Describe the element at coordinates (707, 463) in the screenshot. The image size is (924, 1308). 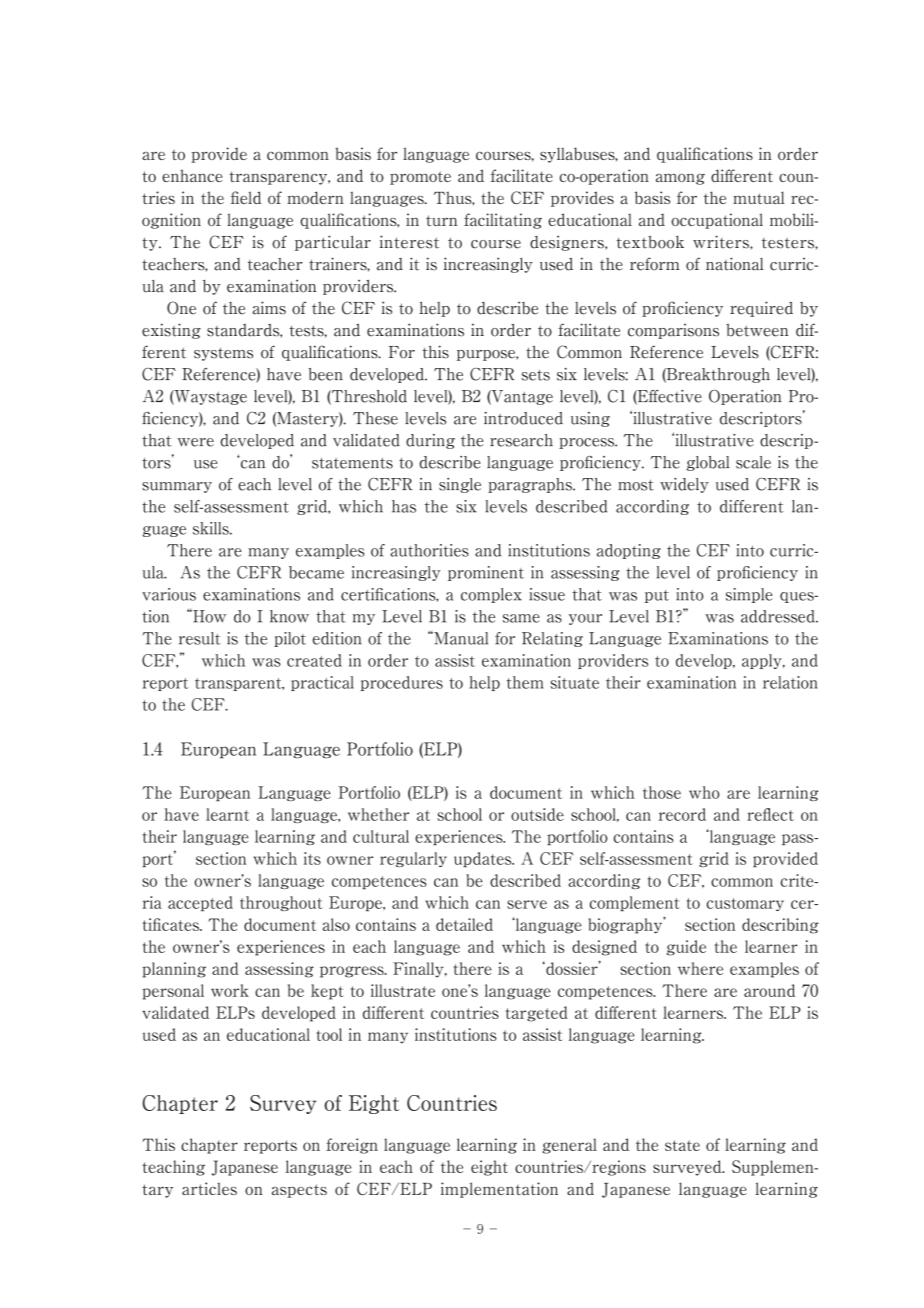
I see `global` at that location.
